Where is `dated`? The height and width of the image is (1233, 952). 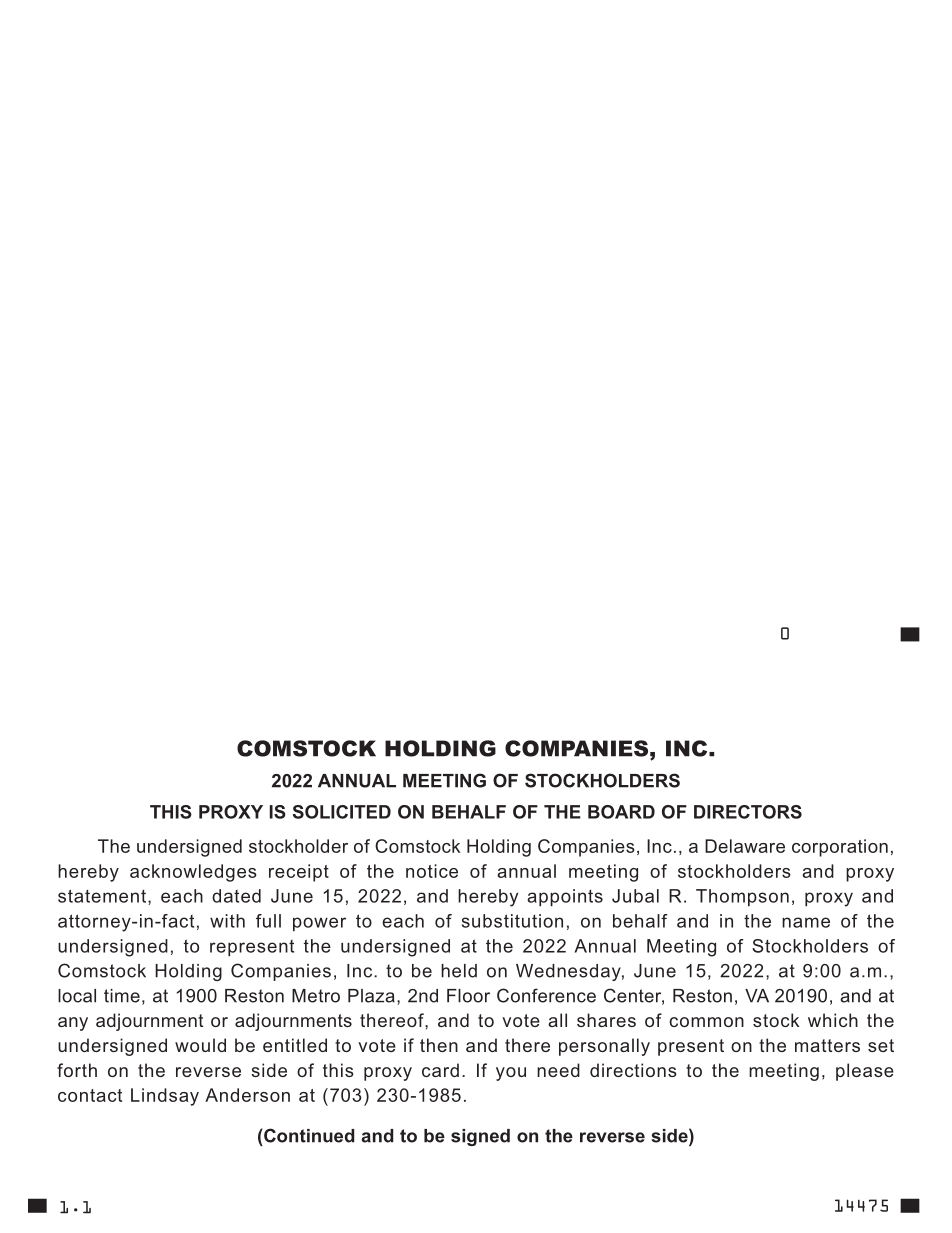 dated is located at coordinates (236, 896).
